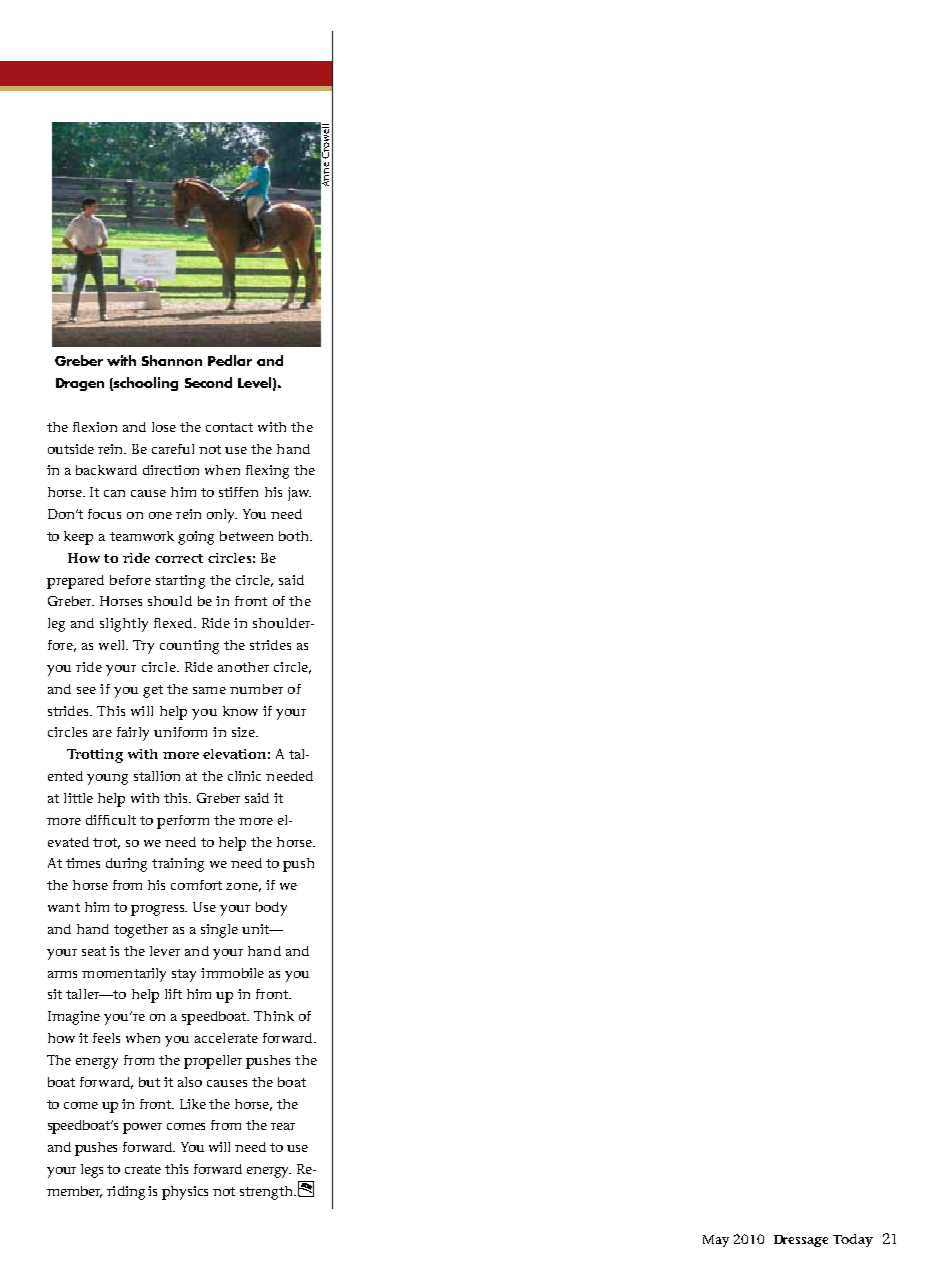  I want to click on together, so click(141, 931).
